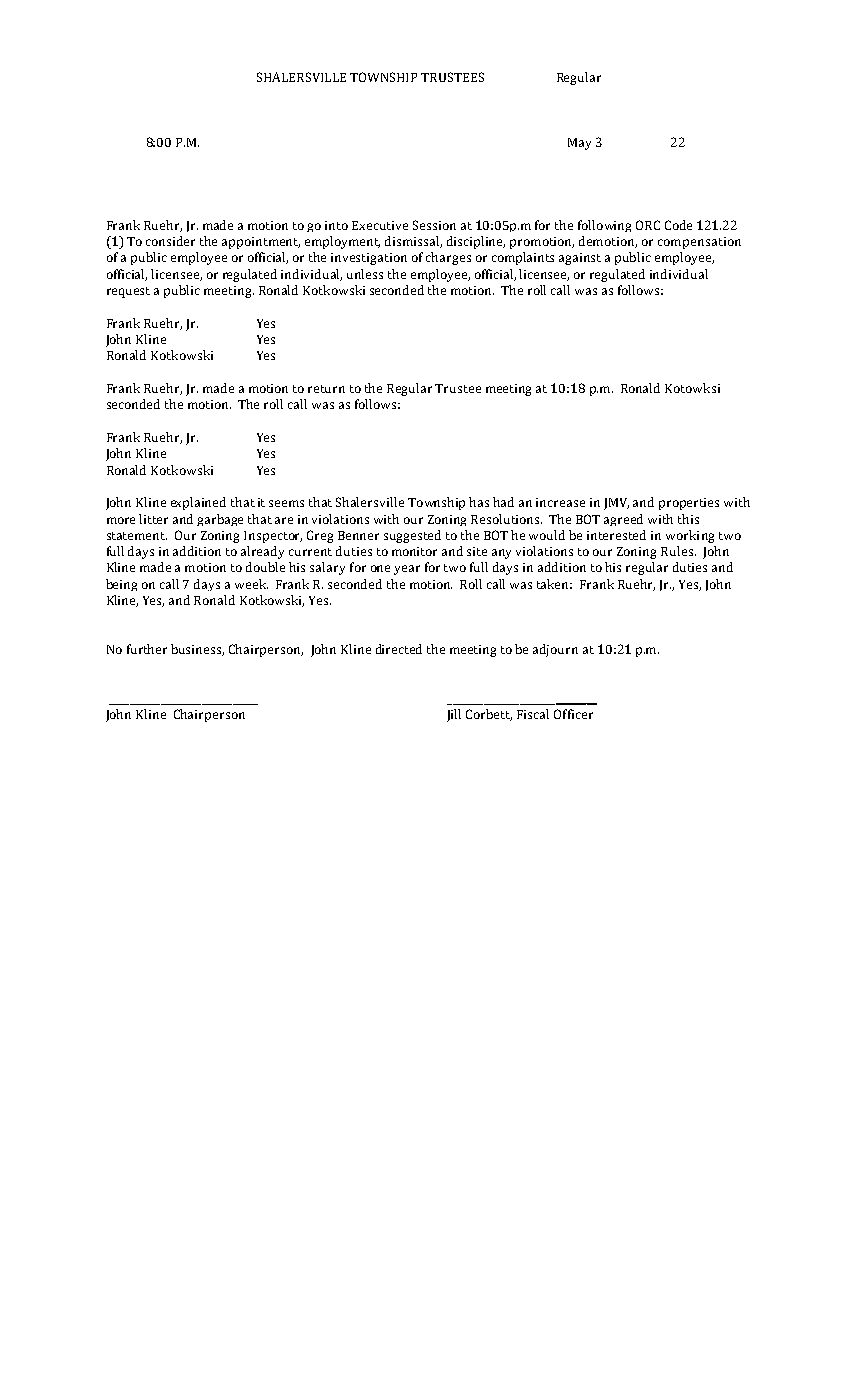 The height and width of the screenshot is (1400, 849). What do you see at coordinates (170, 241) in the screenshot?
I see `consider` at bounding box center [170, 241].
